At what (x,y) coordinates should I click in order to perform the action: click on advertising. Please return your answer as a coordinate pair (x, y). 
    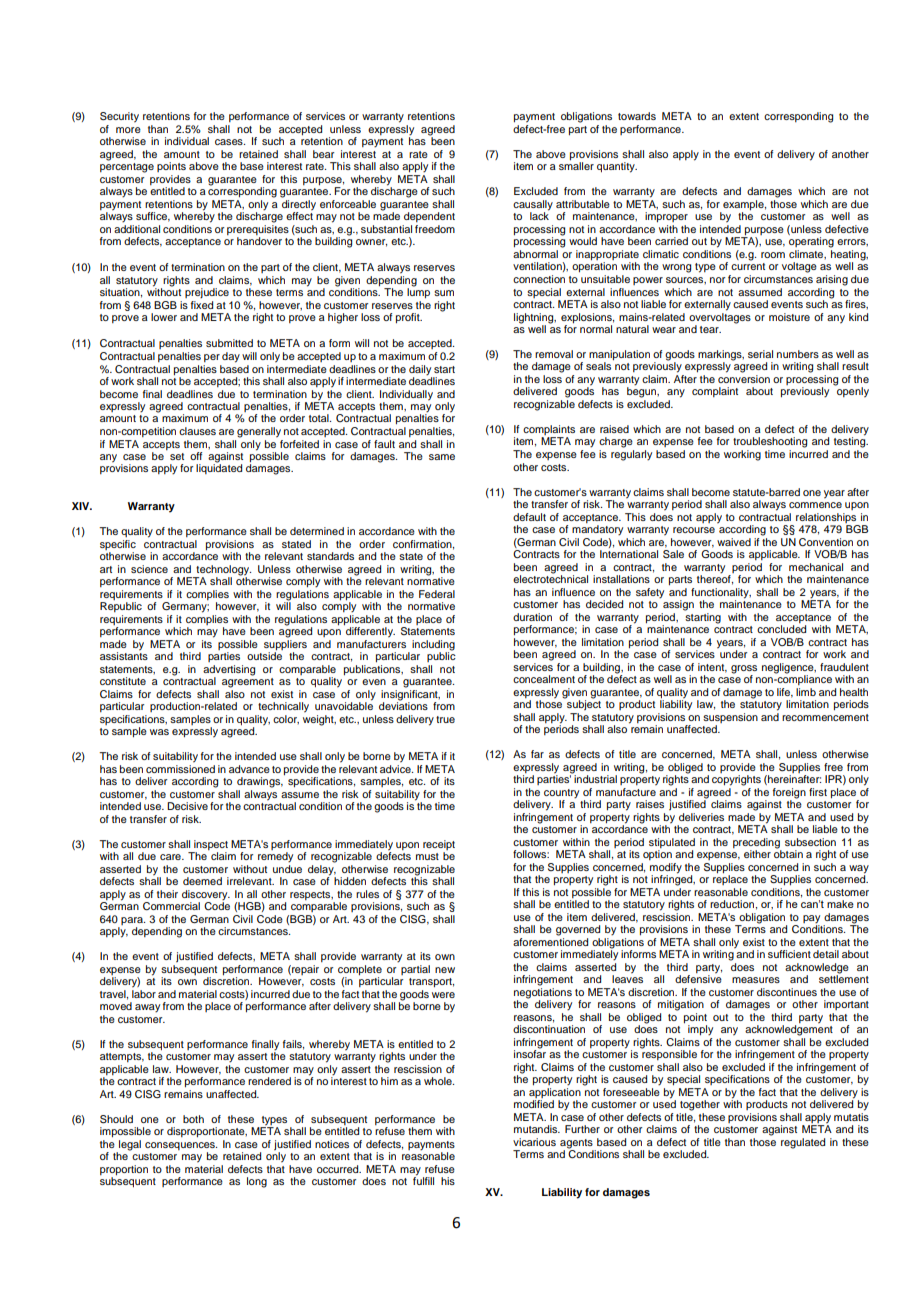
    Looking at the image, I should click on (229, 670).
